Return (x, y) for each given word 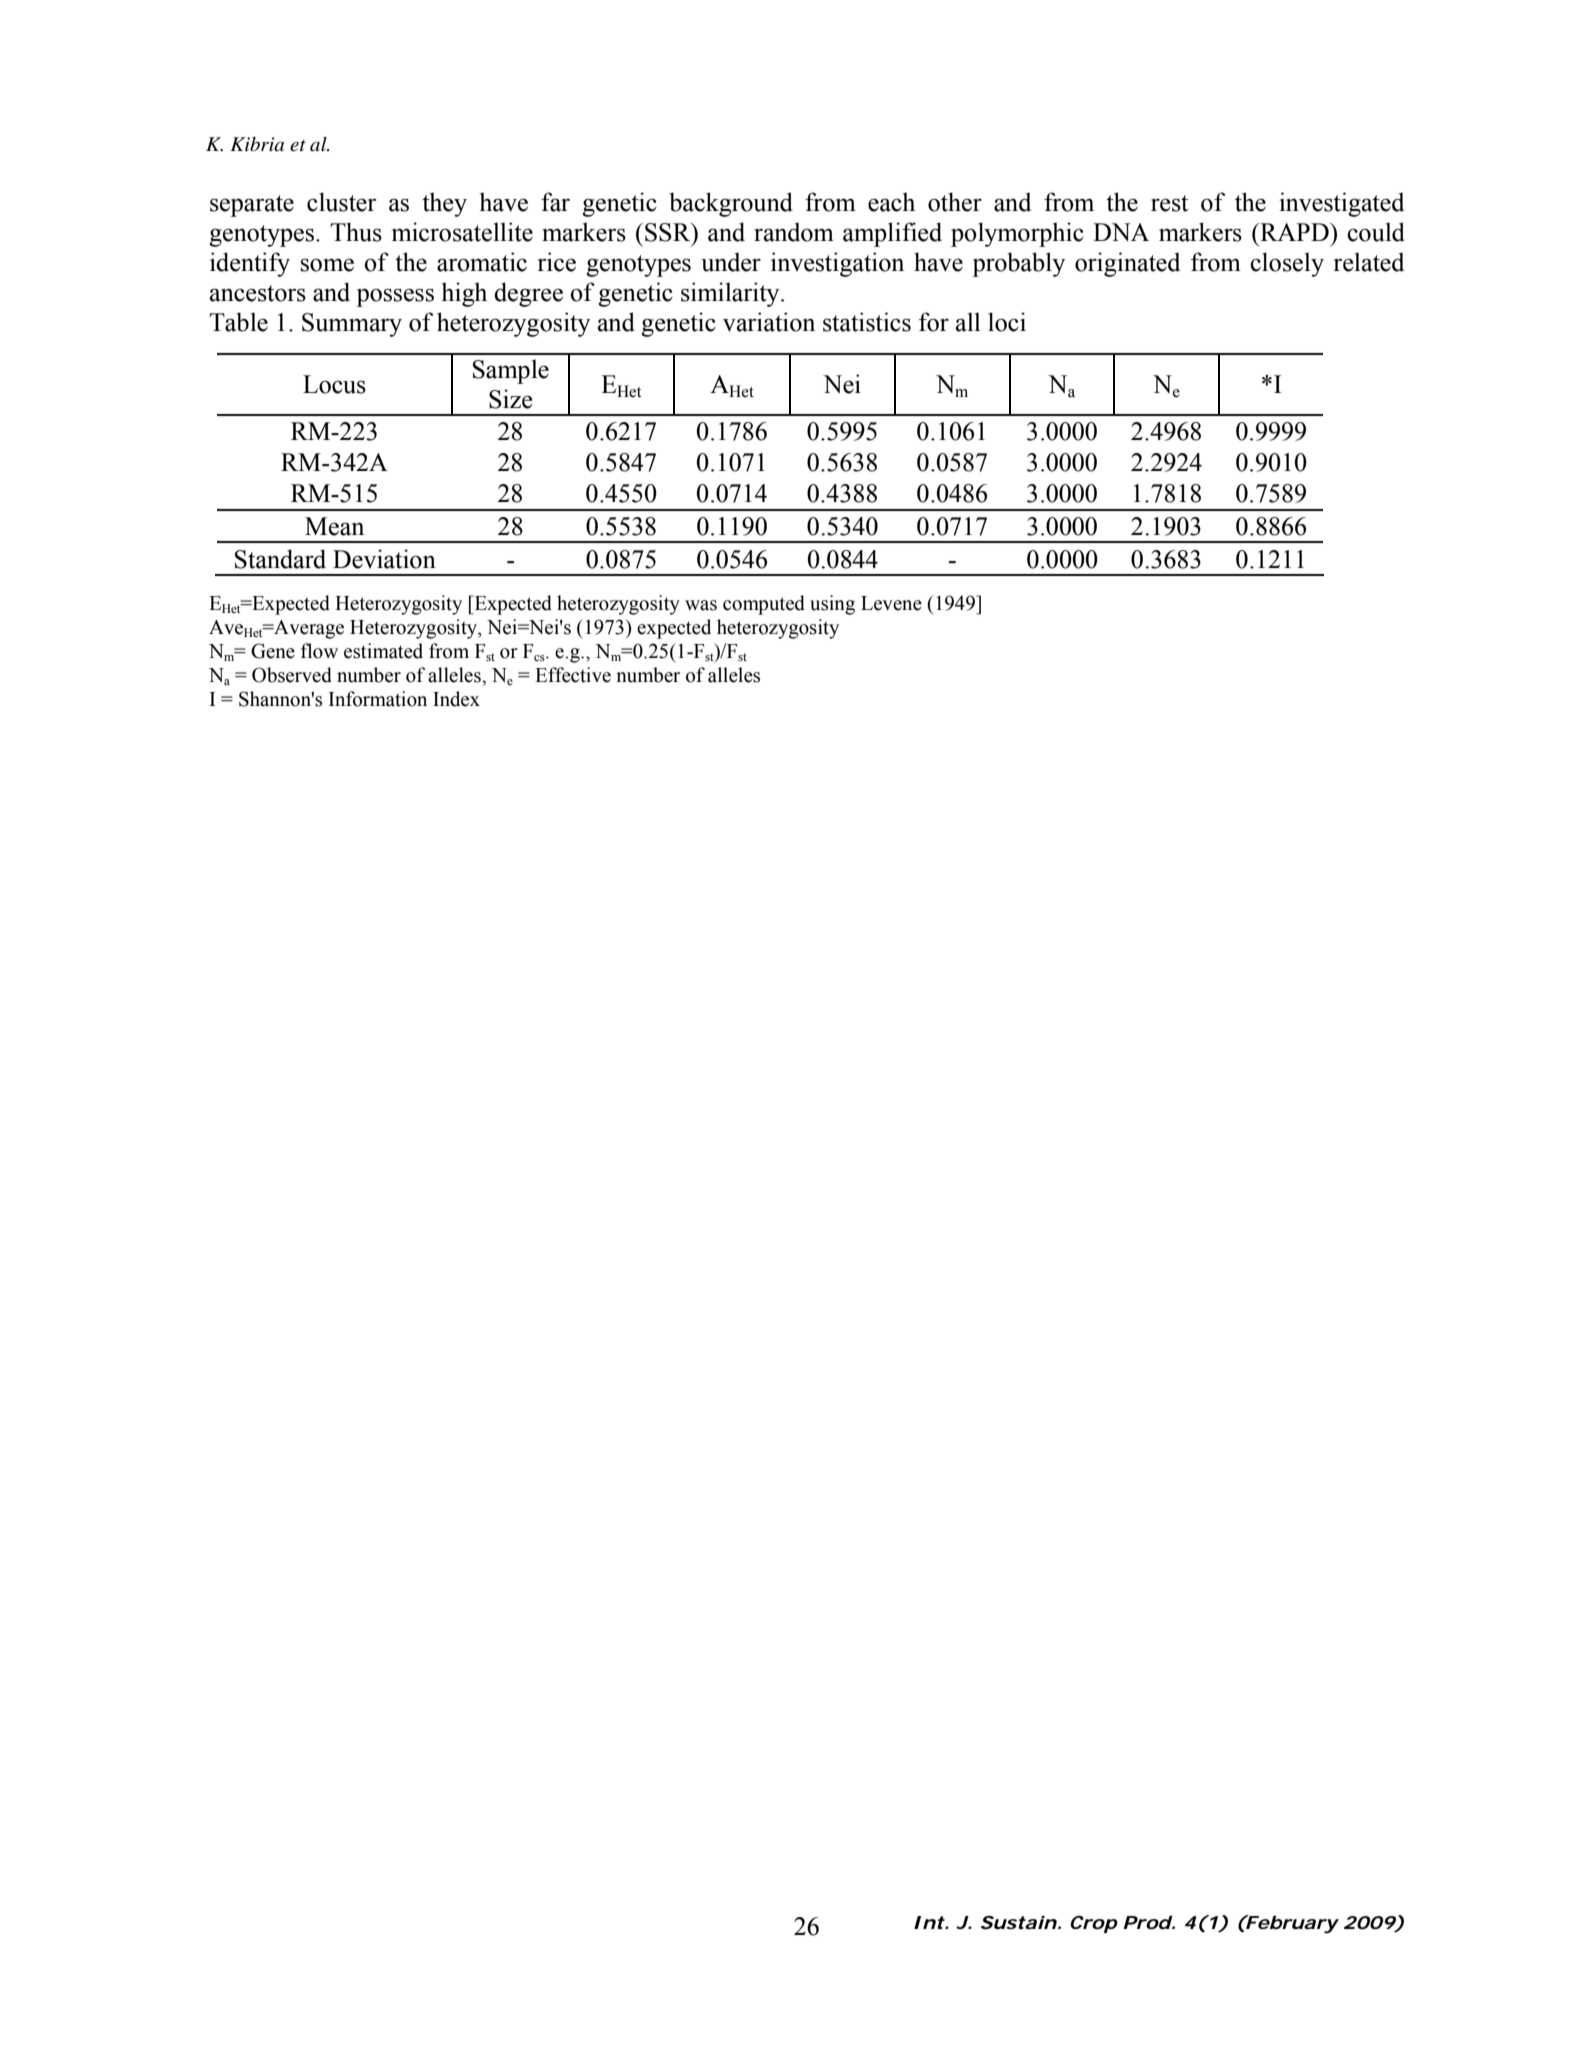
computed (764, 605)
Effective (573, 675)
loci (1007, 322)
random (794, 232)
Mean (334, 526)
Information (378, 699)
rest (1169, 203)
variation (769, 322)
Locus (334, 384)
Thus (356, 232)
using (832, 605)
